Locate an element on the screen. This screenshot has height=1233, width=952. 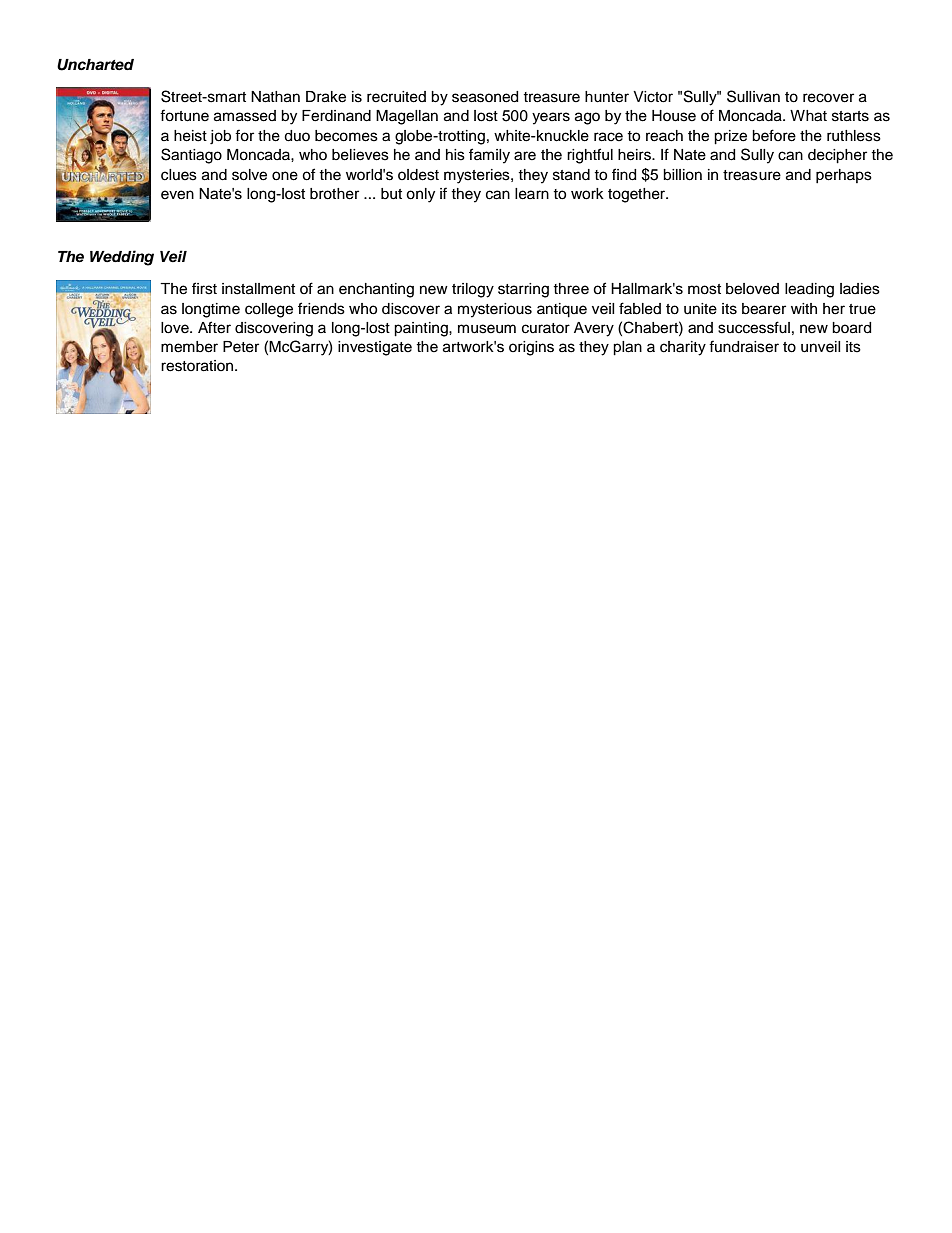
even is located at coordinates (177, 195).
